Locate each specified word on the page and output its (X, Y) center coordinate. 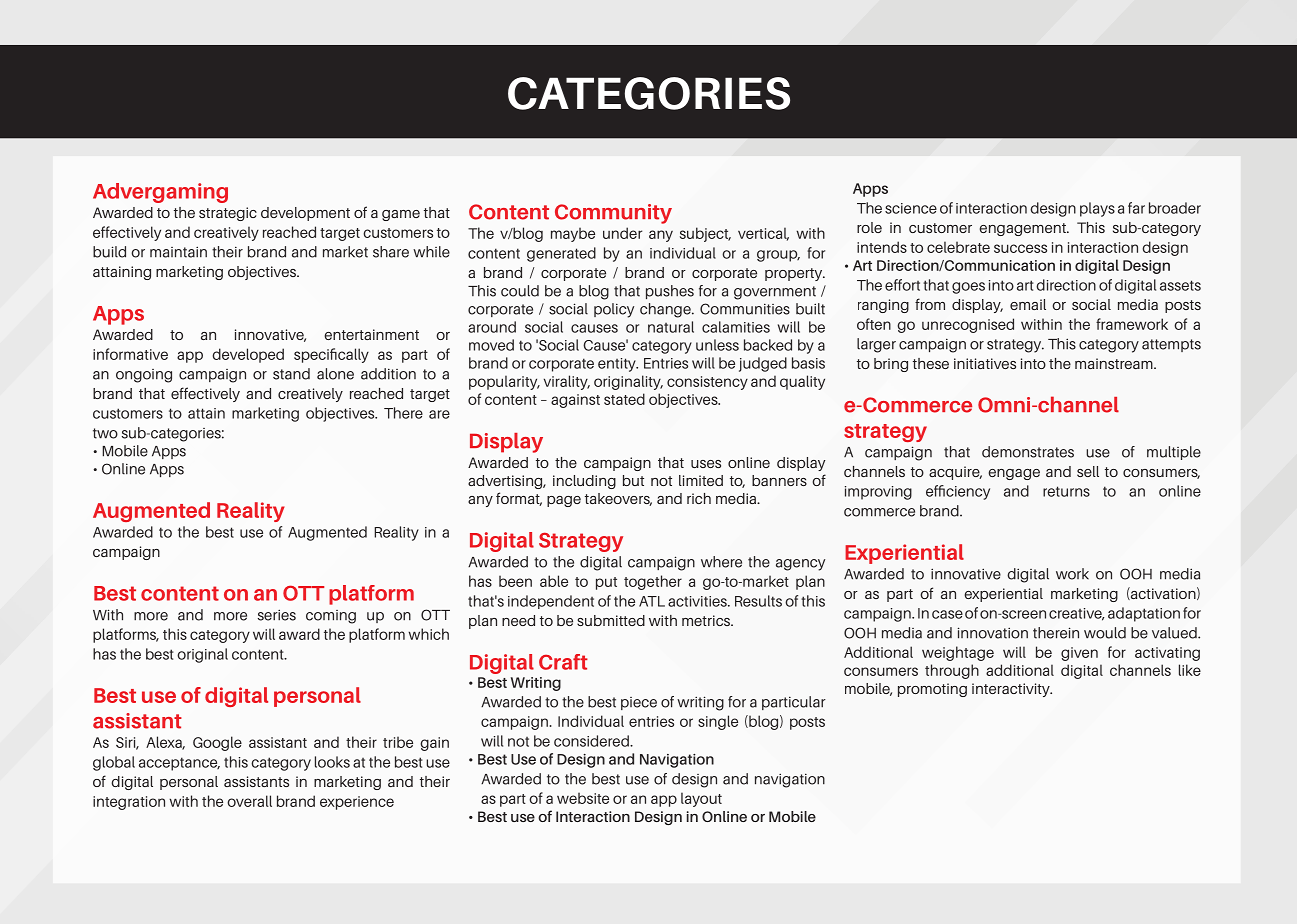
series (277, 615)
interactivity (1012, 690)
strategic (228, 214)
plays (1097, 209)
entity (618, 365)
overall (249, 801)
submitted (611, 620)
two (105, 433)
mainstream (1115, 363)
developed (248, 355)
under (622, 233)
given (1079, 654)
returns (1066, 491)
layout (701, 799)
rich (699, 498)
